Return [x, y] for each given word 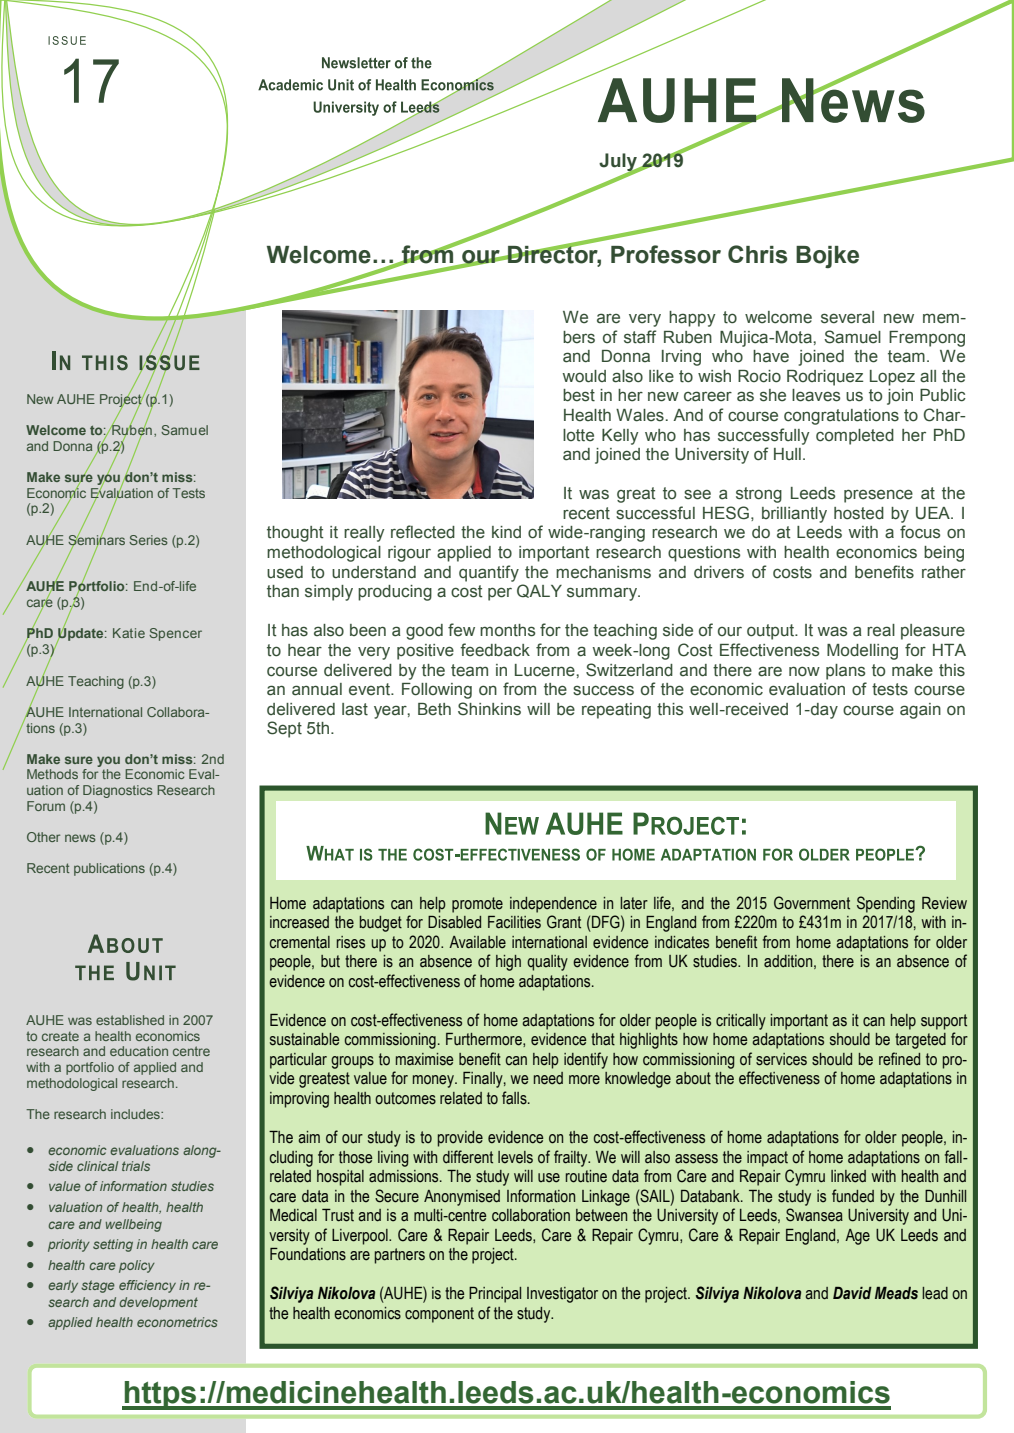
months [507, 630]
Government [812, 903]
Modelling [862, 652]
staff [640, 337]
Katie [129, 633]
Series [148, 540]
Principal [495, 1295]
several [847, 317]
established [130, 1020]
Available [477, 942]
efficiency [147, 1286]
